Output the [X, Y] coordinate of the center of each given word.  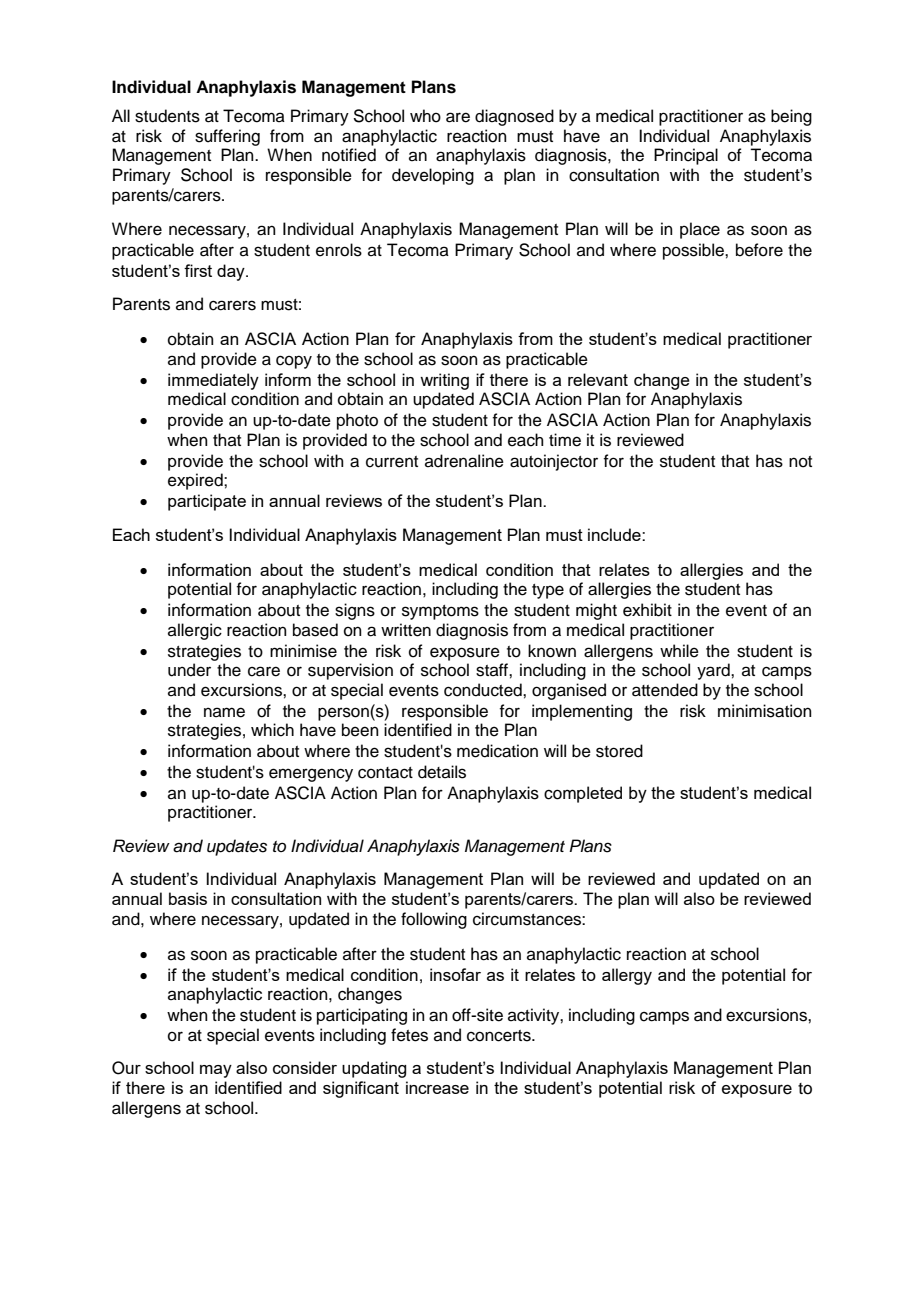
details [442, 772]
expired [196, 481]
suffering [227, 137]
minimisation [765, 711]
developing [433, 176]
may [216, 1071]
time [565, 440]
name [224, 712]
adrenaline [464, 461]
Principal [686, 156]
